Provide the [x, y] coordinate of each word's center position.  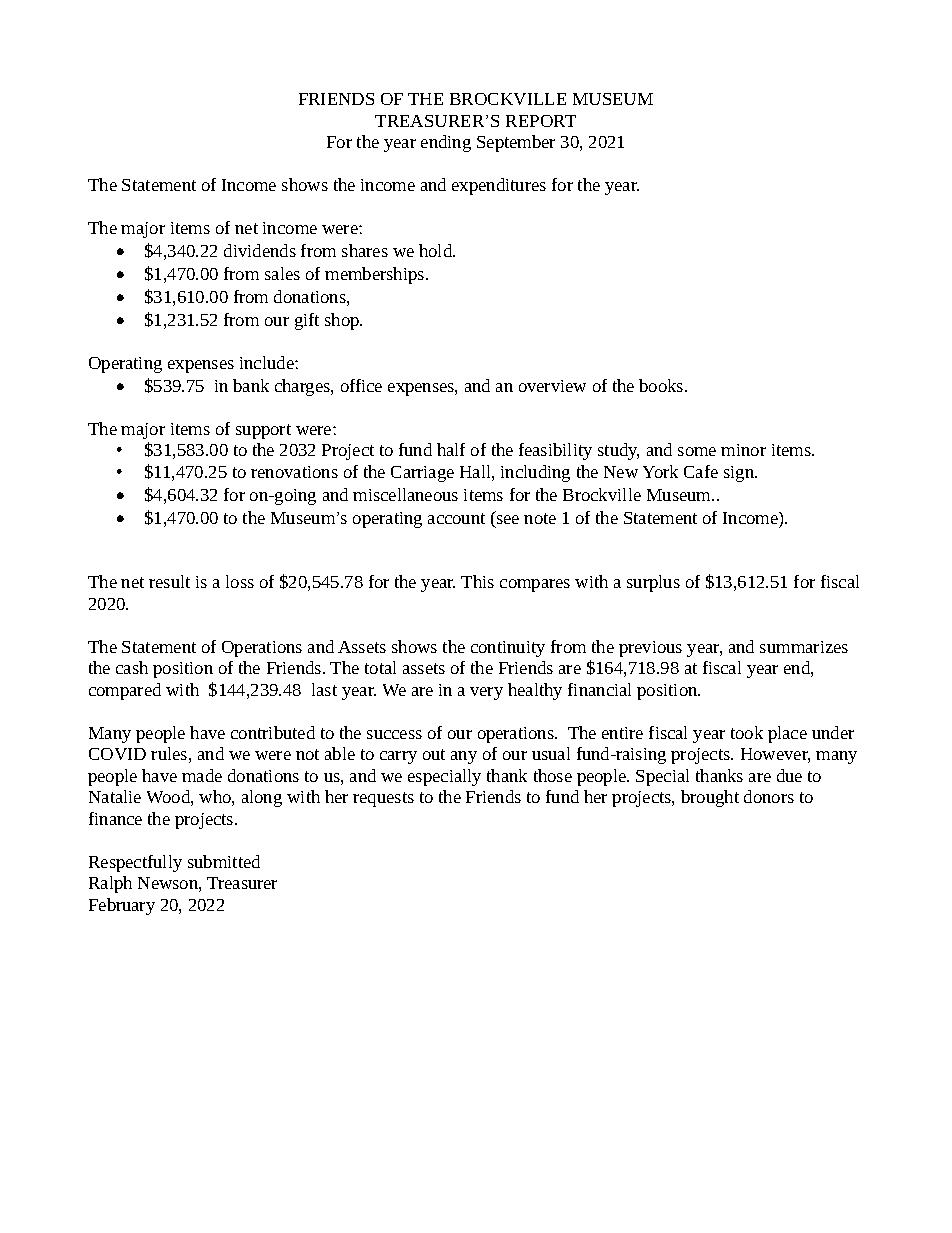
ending [446, 143]
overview [552, 386]
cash [132, 667]
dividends [260, 250]
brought [710, 798]
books [662, 385]
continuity [508, 649]
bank [251, 385]
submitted [224, 861]
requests [383, 799]
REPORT [541, 121]
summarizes [804, 647]
